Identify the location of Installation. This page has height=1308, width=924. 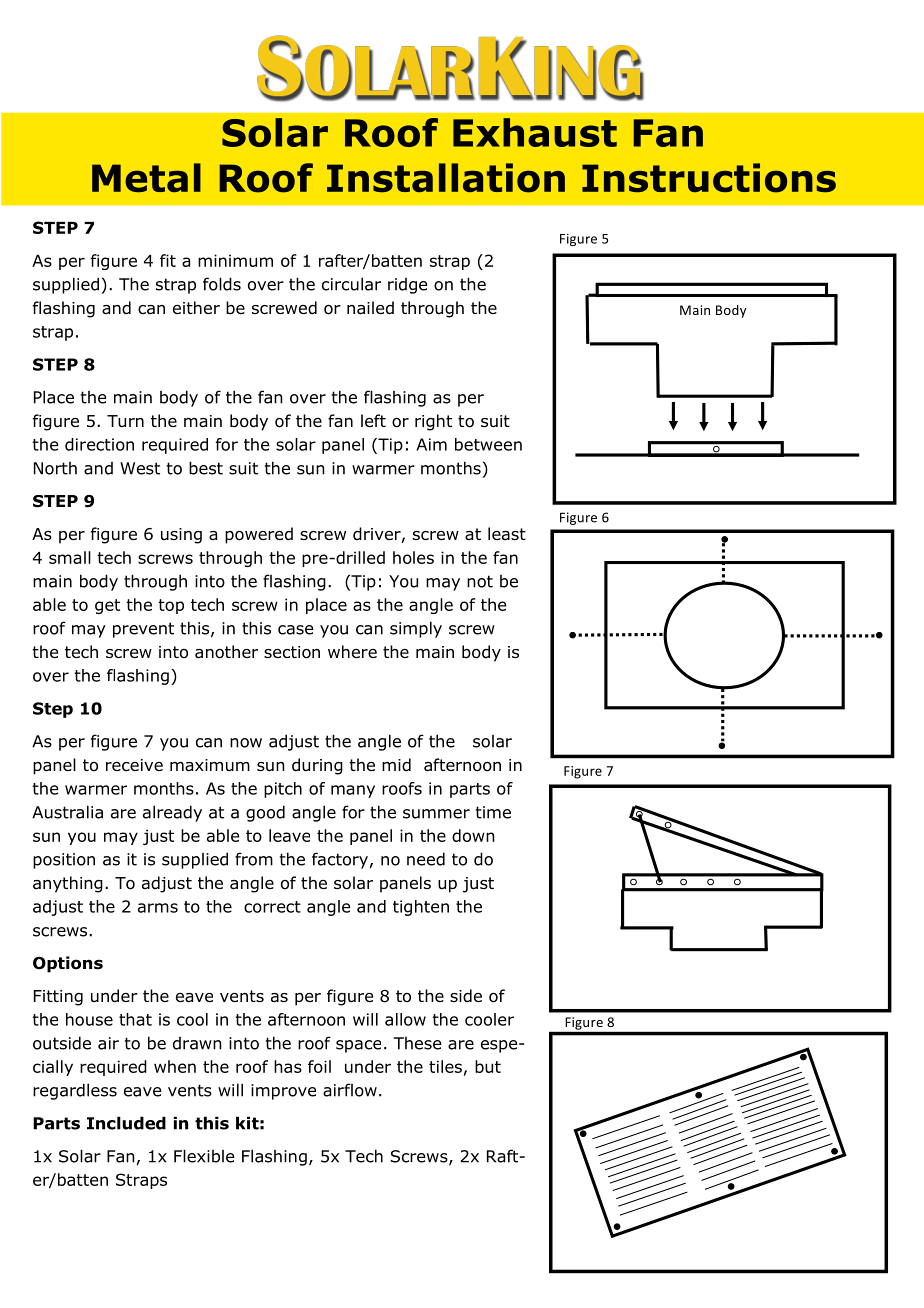
(446, 178).
